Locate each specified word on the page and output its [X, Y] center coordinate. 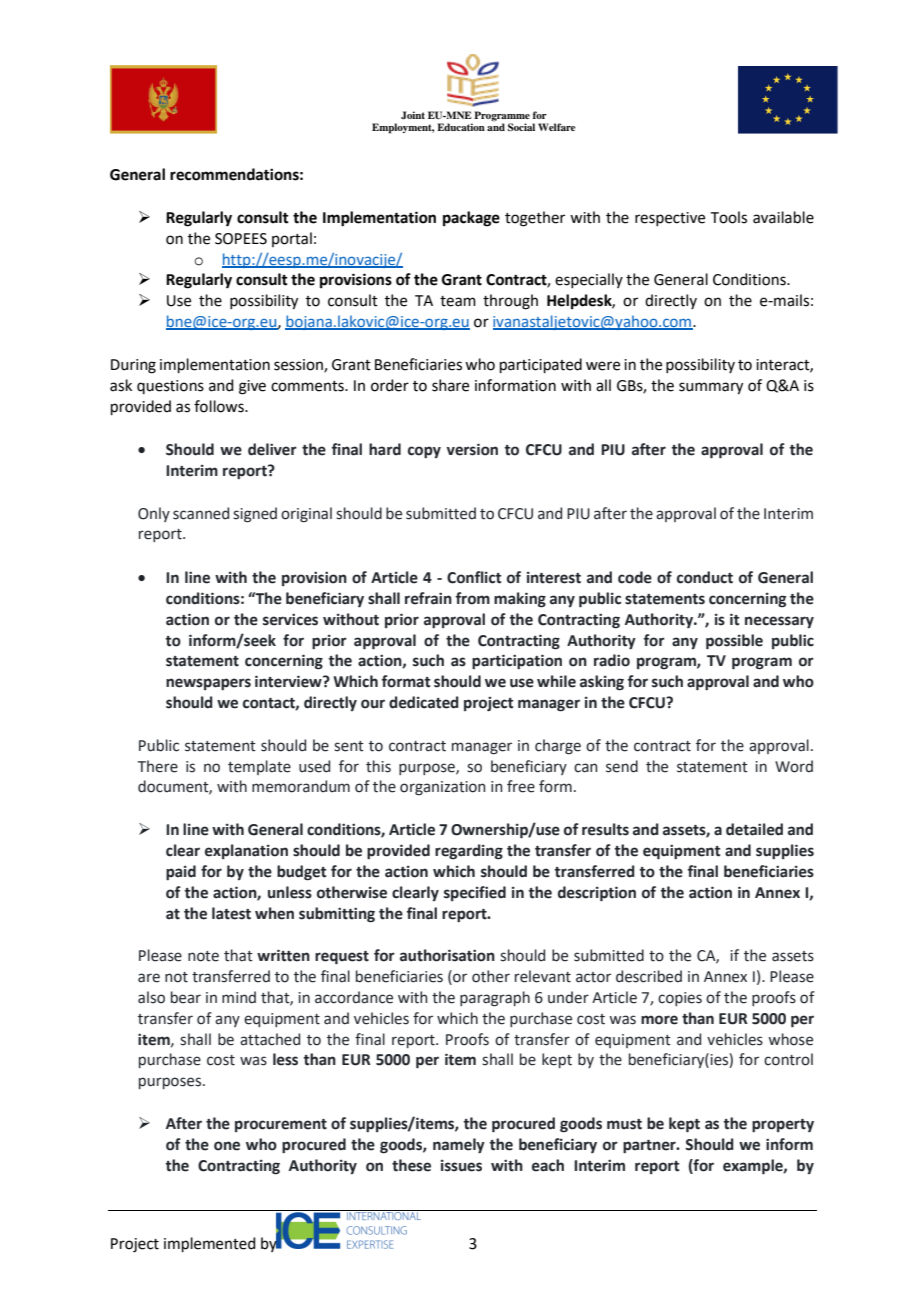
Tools [729, 217]
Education [461, 127]
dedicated [424, 702]
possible [734, 642]
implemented [210, 1244]
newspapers [208, 684]
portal [292, 239]
